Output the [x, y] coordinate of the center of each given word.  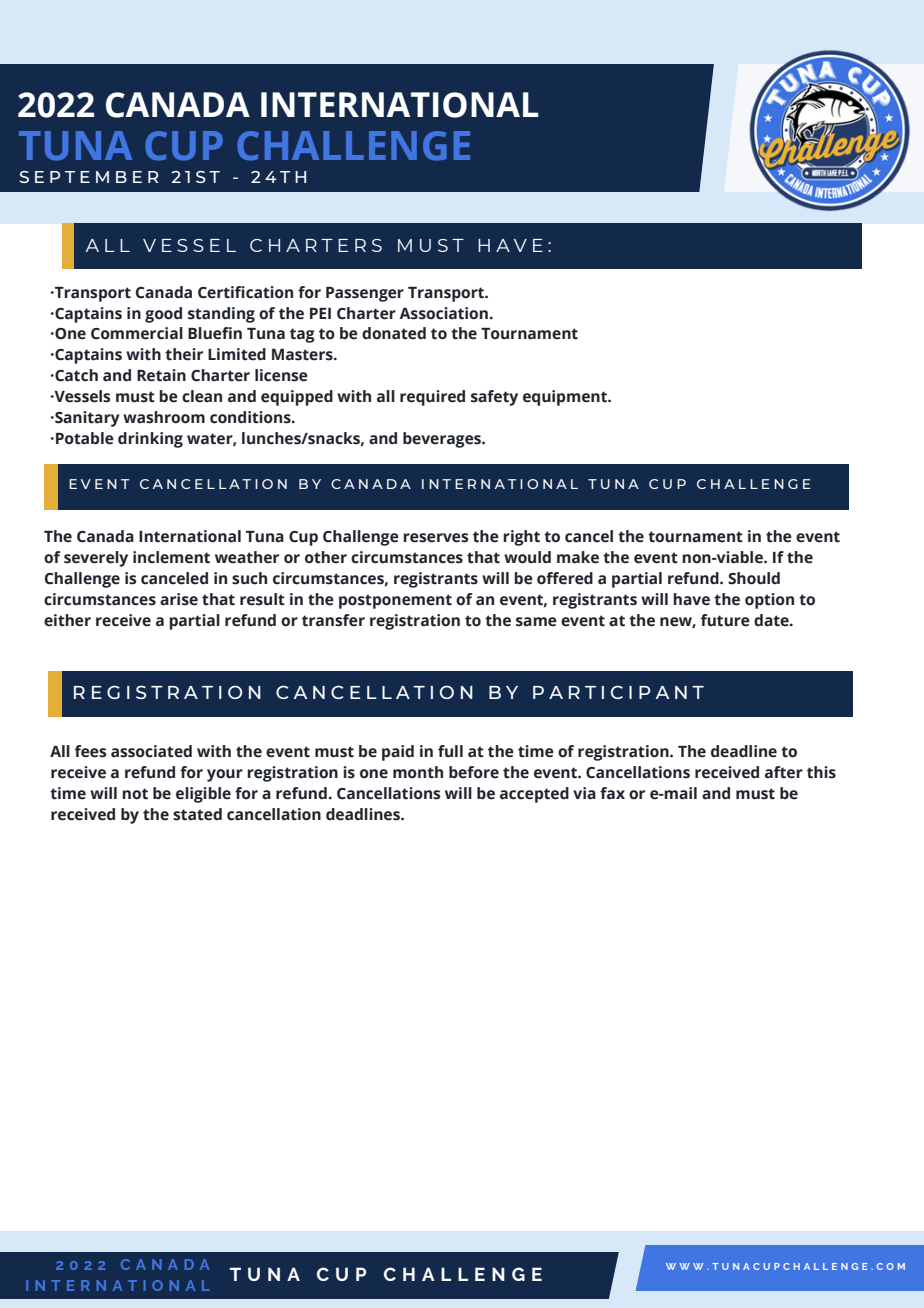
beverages [443, 440]
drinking [150, 440]
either [67, 620]
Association [443, 313]
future [725, 620]
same [536, 622]
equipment [566, 398]
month [418, 772]
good [163, 315]
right [521, 538]
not [135, 794]
